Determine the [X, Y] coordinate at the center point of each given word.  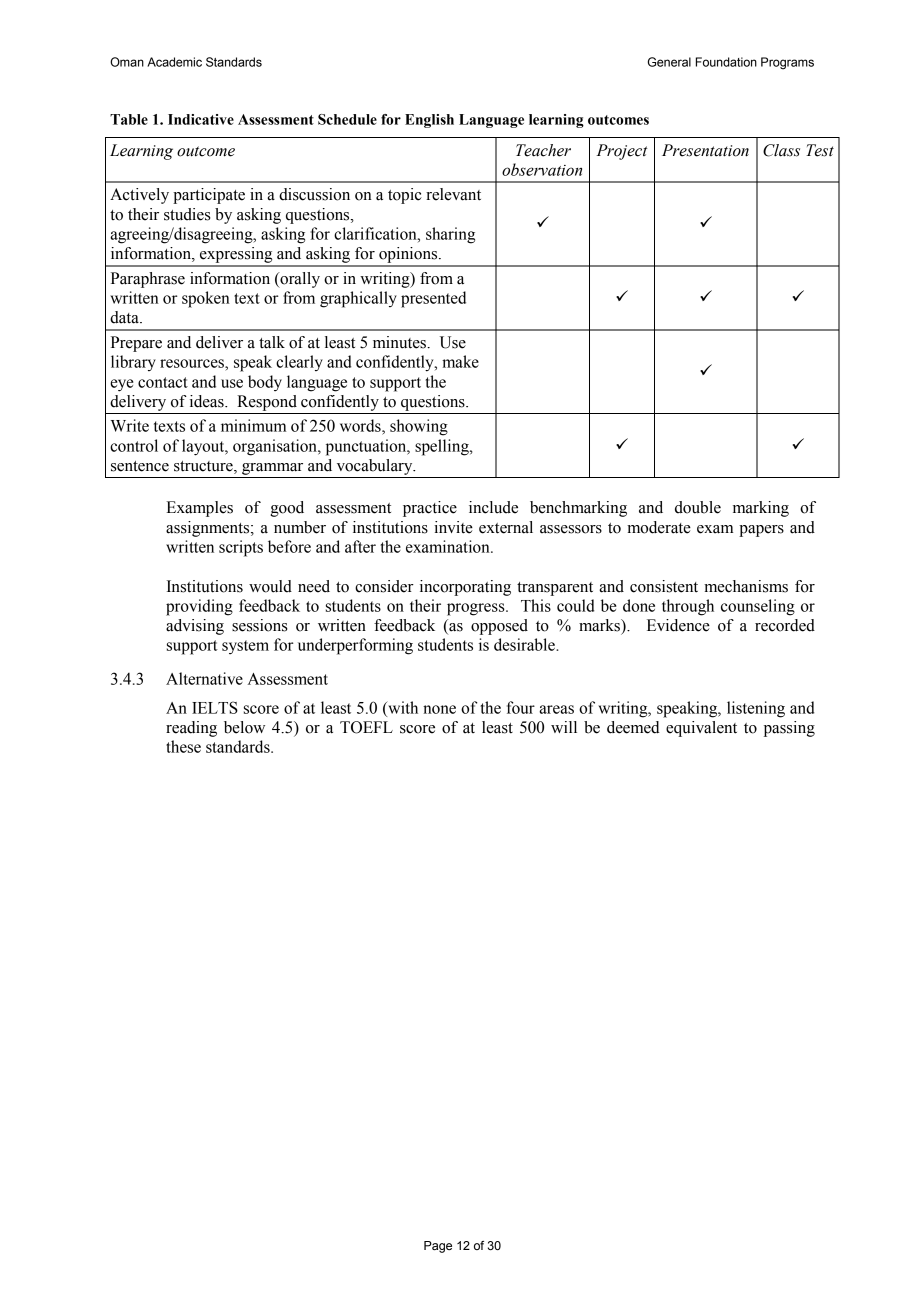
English [429, 121]
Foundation [726, 62]
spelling [443, 447]
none [439, 709]
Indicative [201, 119]
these [183, 746]
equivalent [701, 729]
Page [438, 1247]
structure [204, 467]
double [698, 507]
